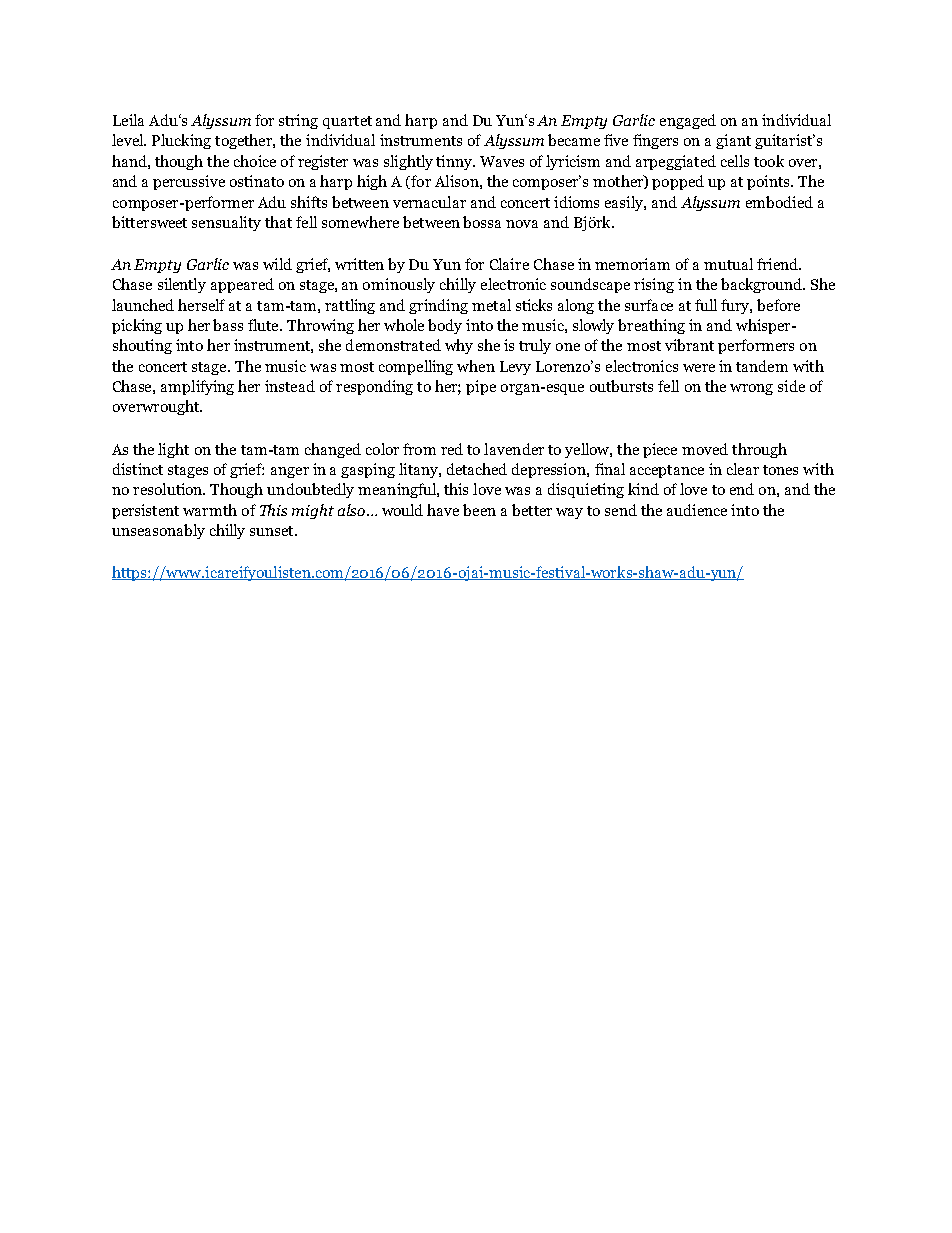  Describe the element at coordinates (277, 264) in the page. I see `wild` at that location.
